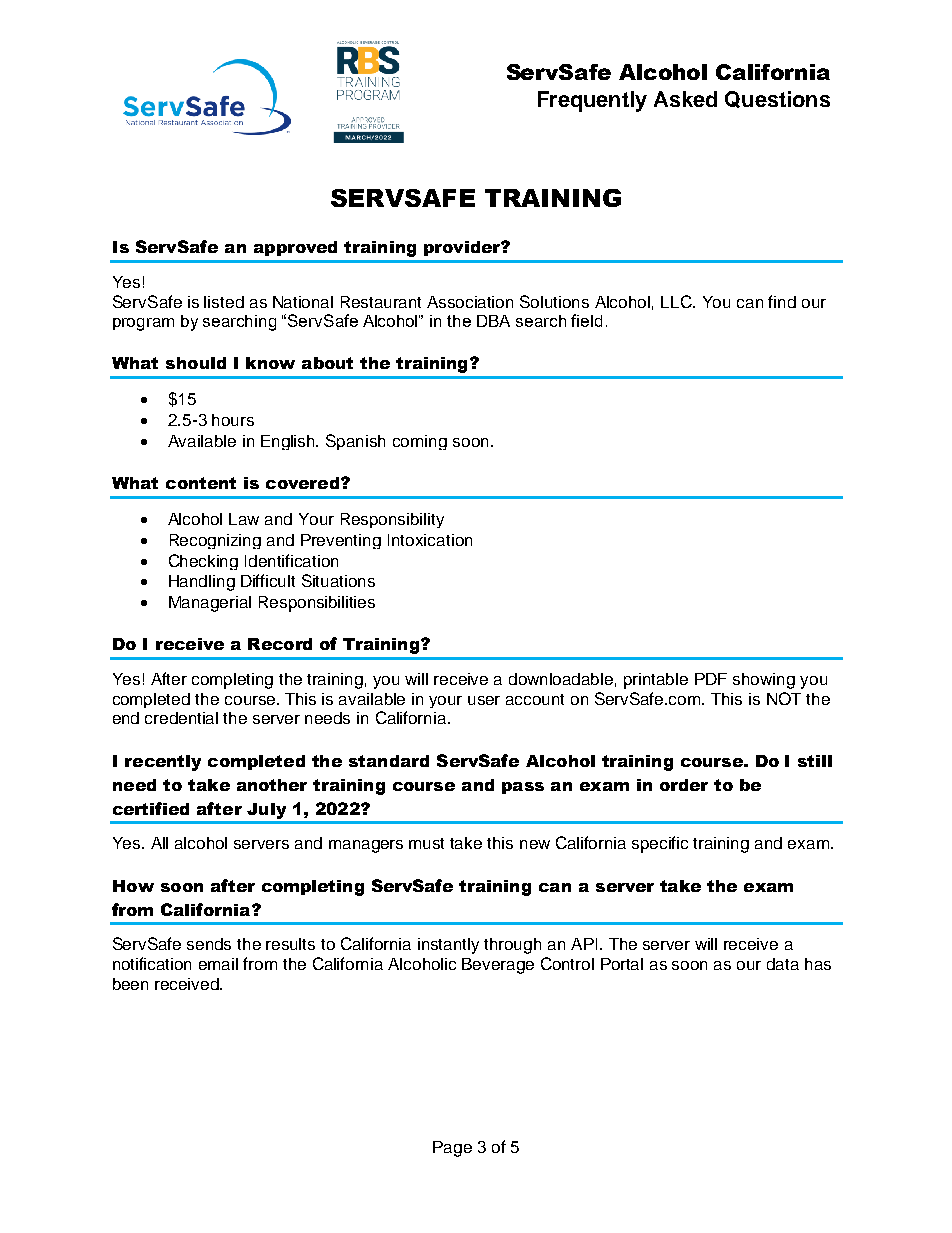 The width and height of the screenshot is (952, 1233). What do you see at coordinates (783, 964) in the screenshot?
I see `data` at bounding box center [783, 964].
